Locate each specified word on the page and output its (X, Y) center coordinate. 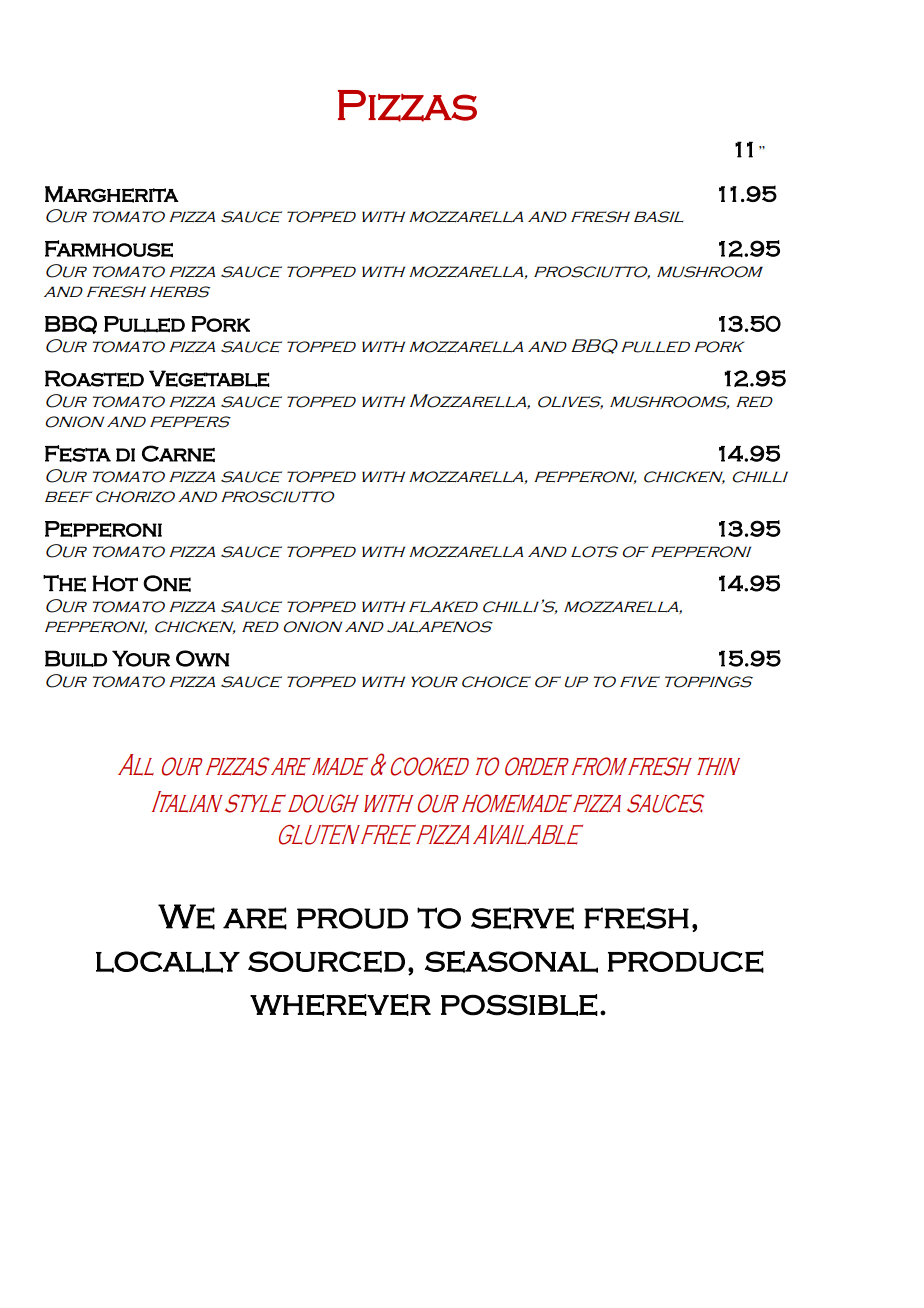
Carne (178, 453)
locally (168, 962)
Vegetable (209, 378)
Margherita (112, 194)
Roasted (94, 378)
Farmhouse (109, 248)
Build (76, 658)
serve (522, 918)
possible (519, 1005)
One (167, 583)
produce (686, 962)
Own (202, 658)
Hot (115, 583)
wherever (340, 1005)
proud (352, 918)
